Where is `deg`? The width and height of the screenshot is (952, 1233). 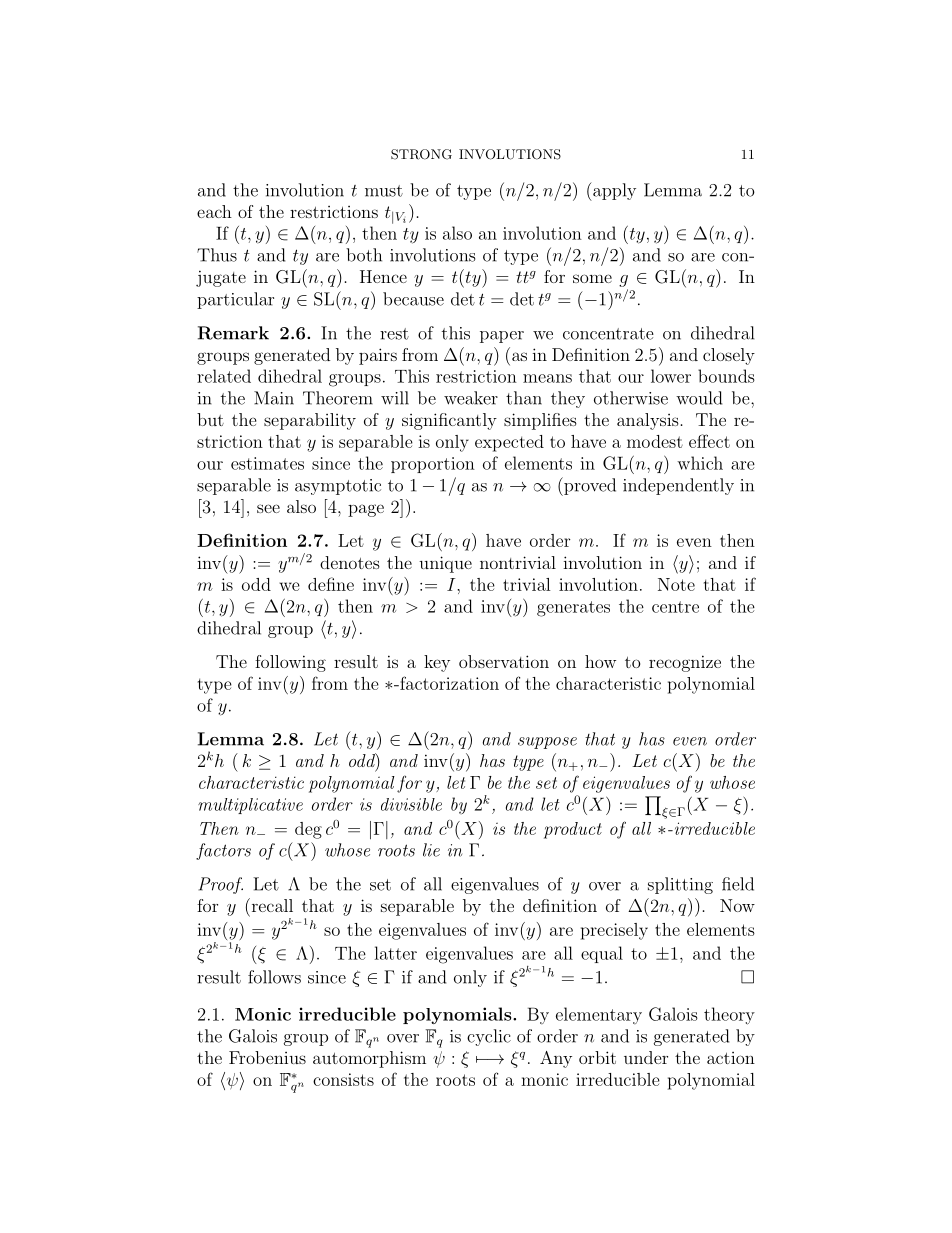
deg is located at coordinates (308, 830).
